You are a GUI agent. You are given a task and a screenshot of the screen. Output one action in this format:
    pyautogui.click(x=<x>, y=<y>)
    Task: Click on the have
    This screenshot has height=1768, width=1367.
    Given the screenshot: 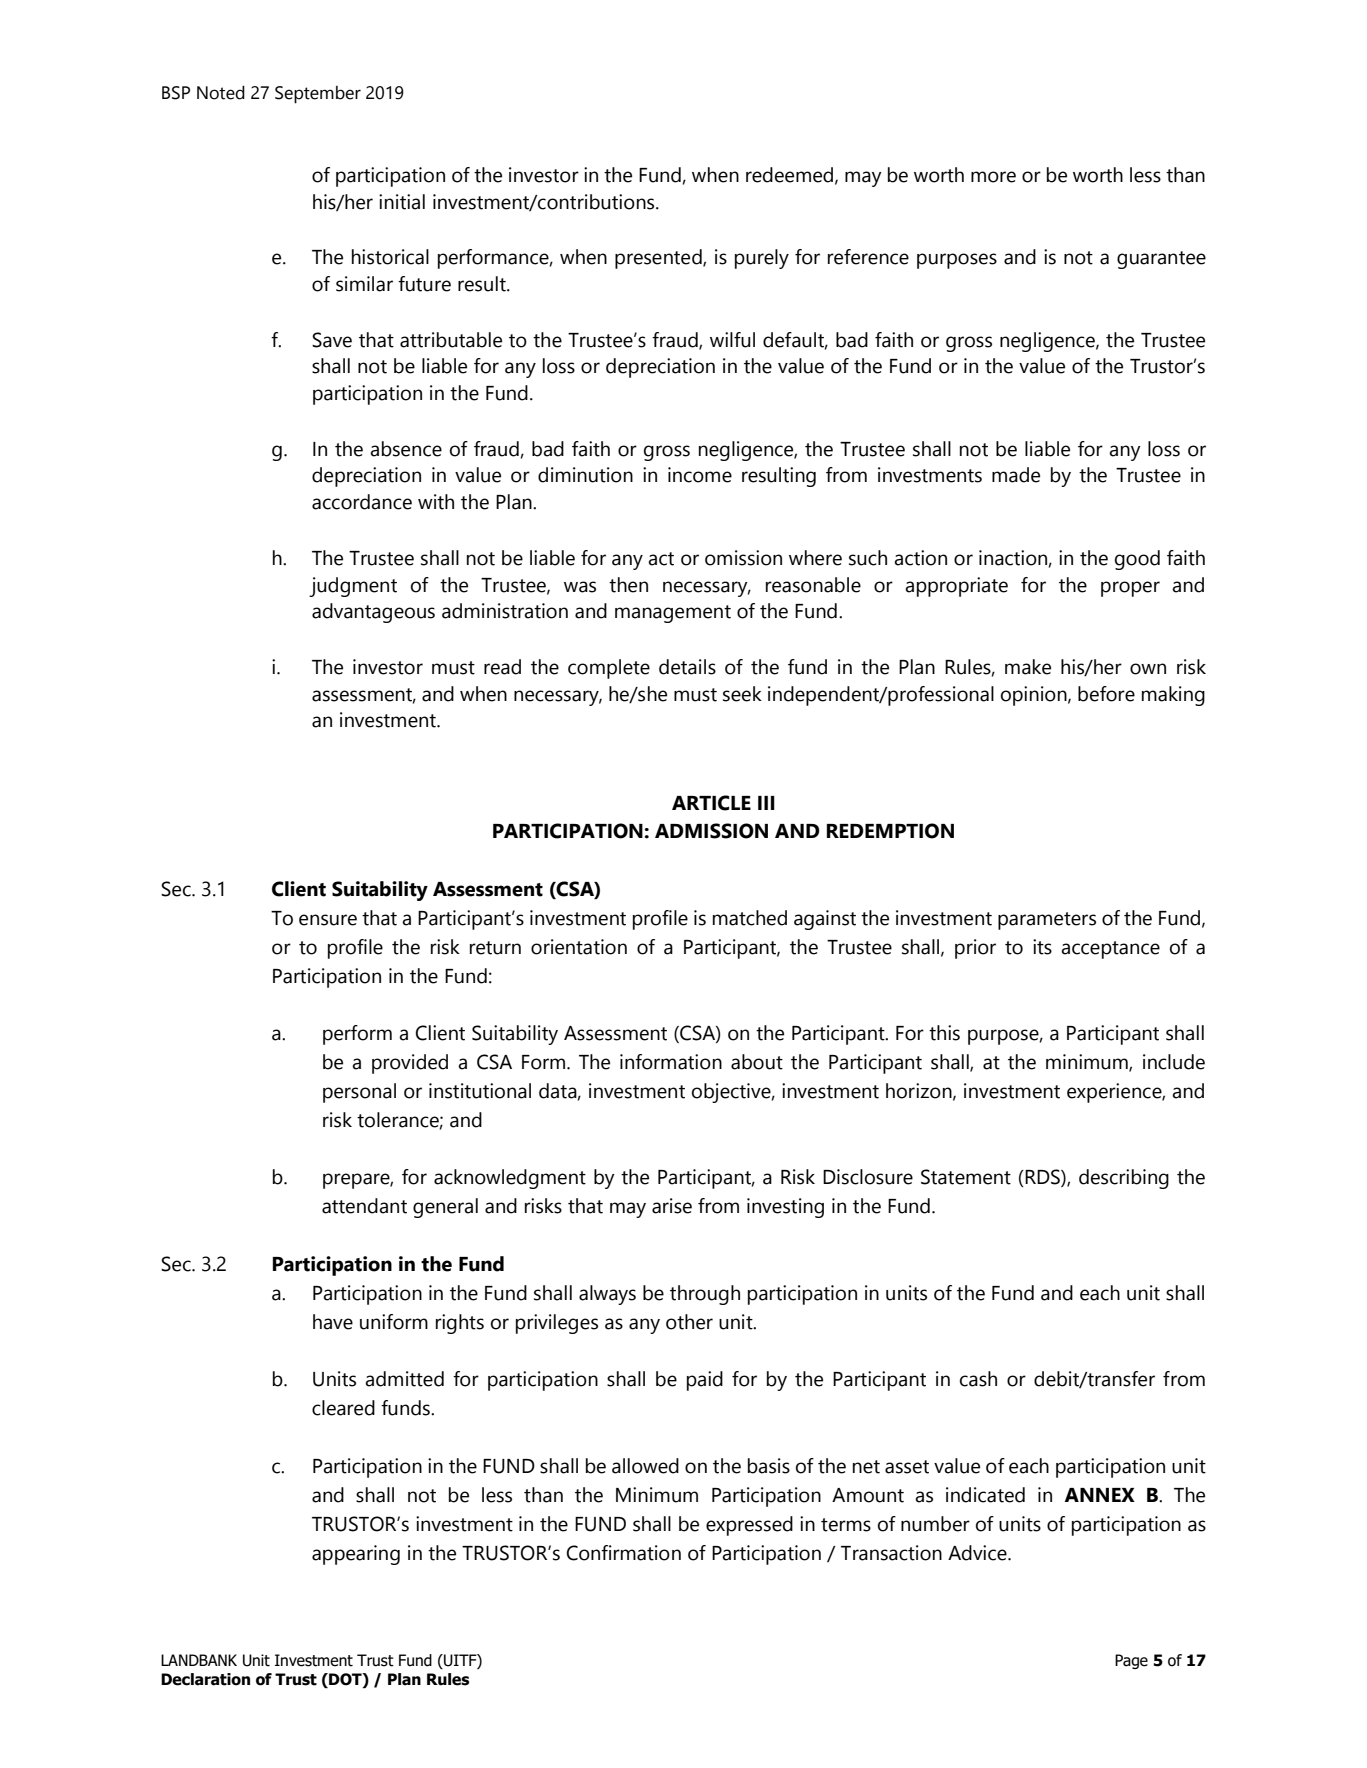 What is the action you would take?
    pyautogui.click(x=333, y=1322)
